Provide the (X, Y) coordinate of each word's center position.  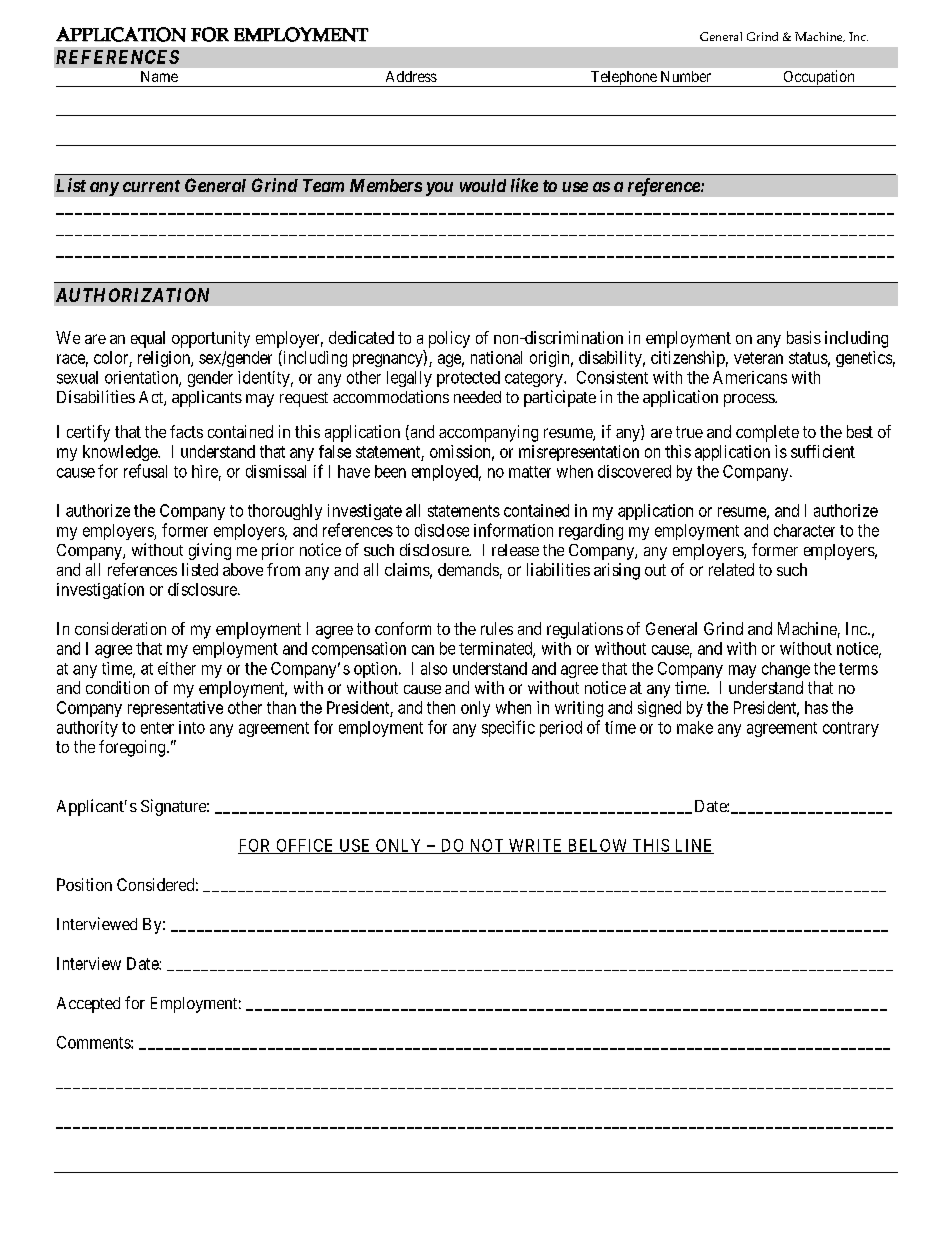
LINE (693, 846)
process (750, 400)
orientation (142, 378)
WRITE (535, 846)
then (441, 707)
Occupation (819, 78)
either (177, 668)
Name (159, 76)
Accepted (88, 1005)
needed (477, 397)
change (786, 670)
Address (411, 76)
